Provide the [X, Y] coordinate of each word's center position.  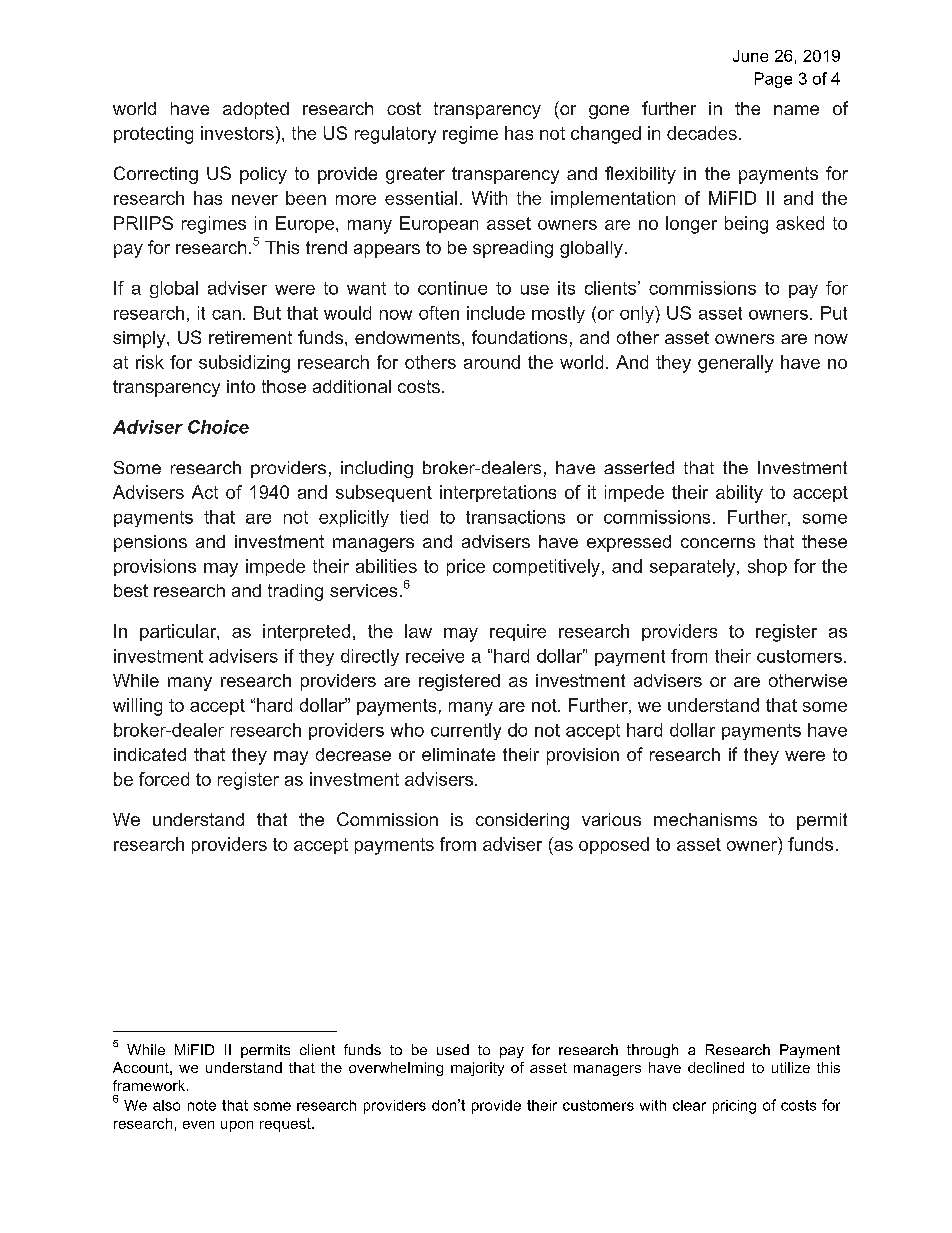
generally [735, 364]
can [226, 315]
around [492, 362]
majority [477, 1069]
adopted [256, 110]
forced [164, 779]
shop [767, 567]
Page [773, 80]
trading [295, 592]
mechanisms [705, 819]
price [466, 567]
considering [522, 821]
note [202, 1105]
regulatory [395, 135]
